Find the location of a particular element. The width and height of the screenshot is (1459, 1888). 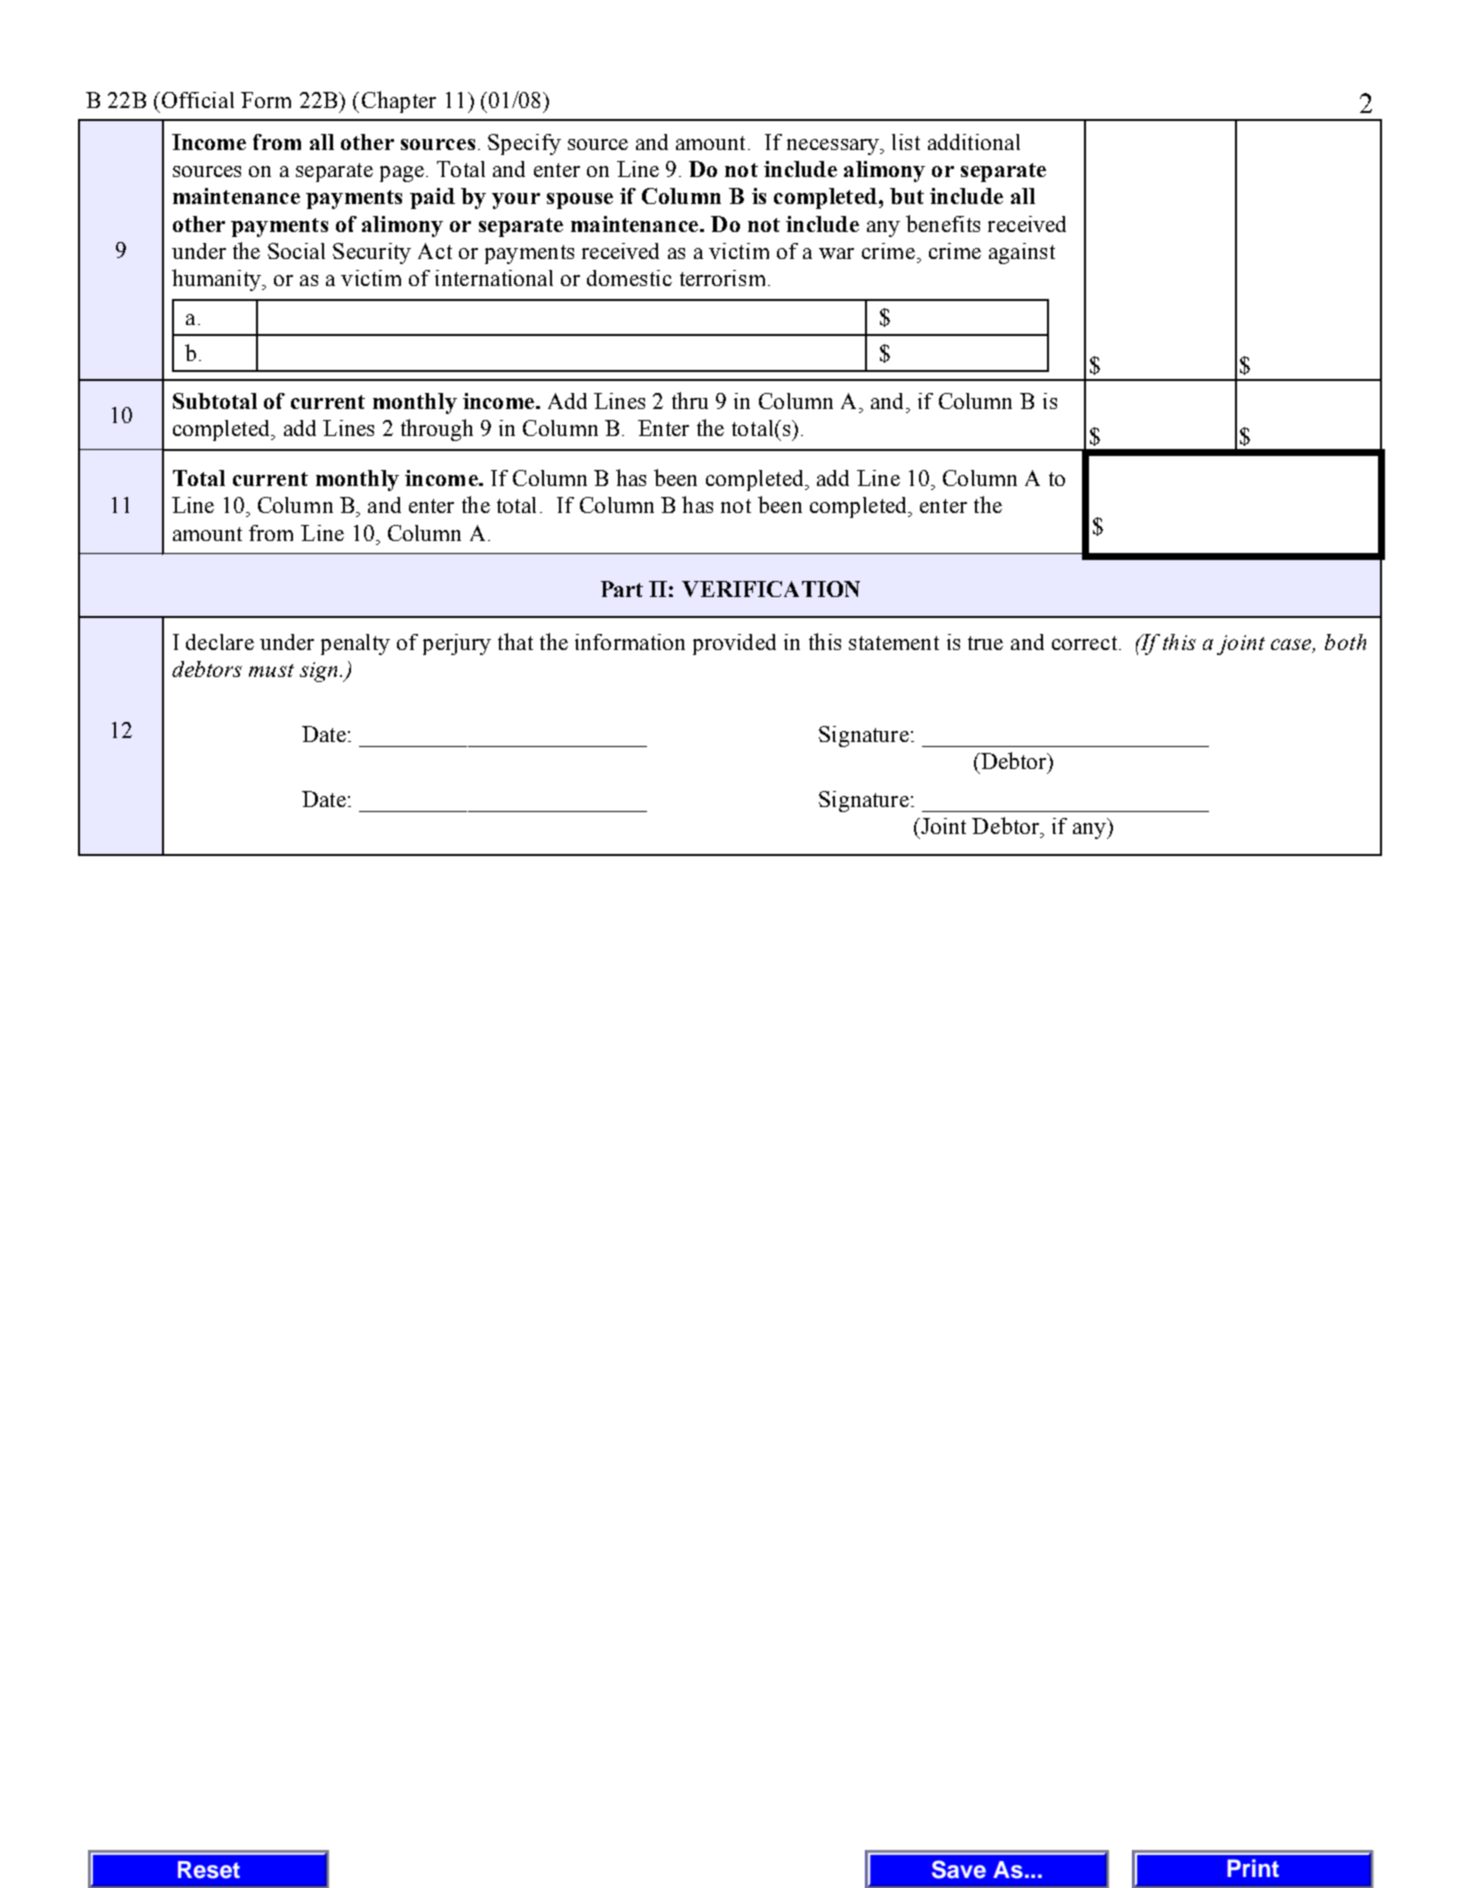

war is located at coordinates (836, 253).
